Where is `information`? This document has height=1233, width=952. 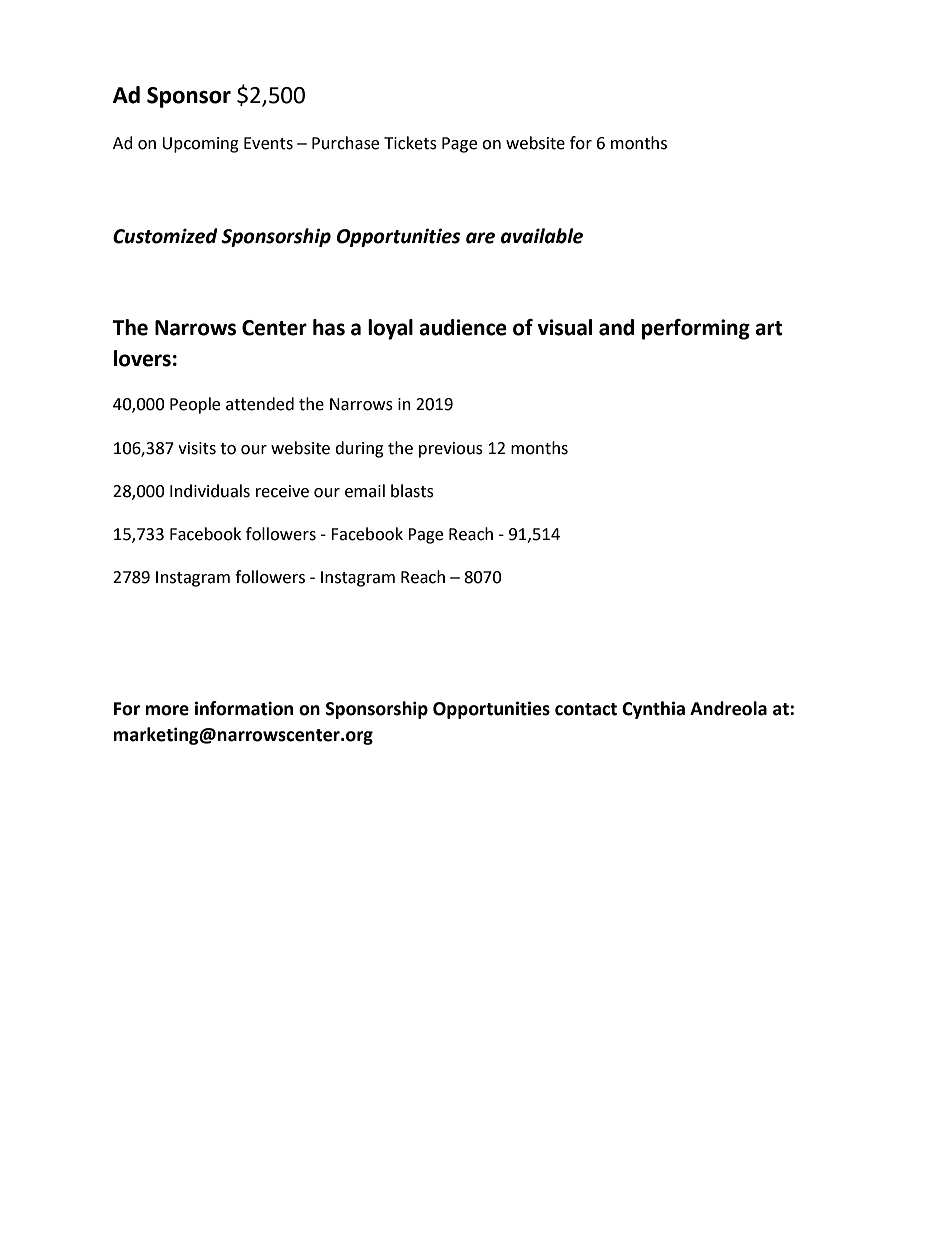
information is located at coordinates (244, 708).
